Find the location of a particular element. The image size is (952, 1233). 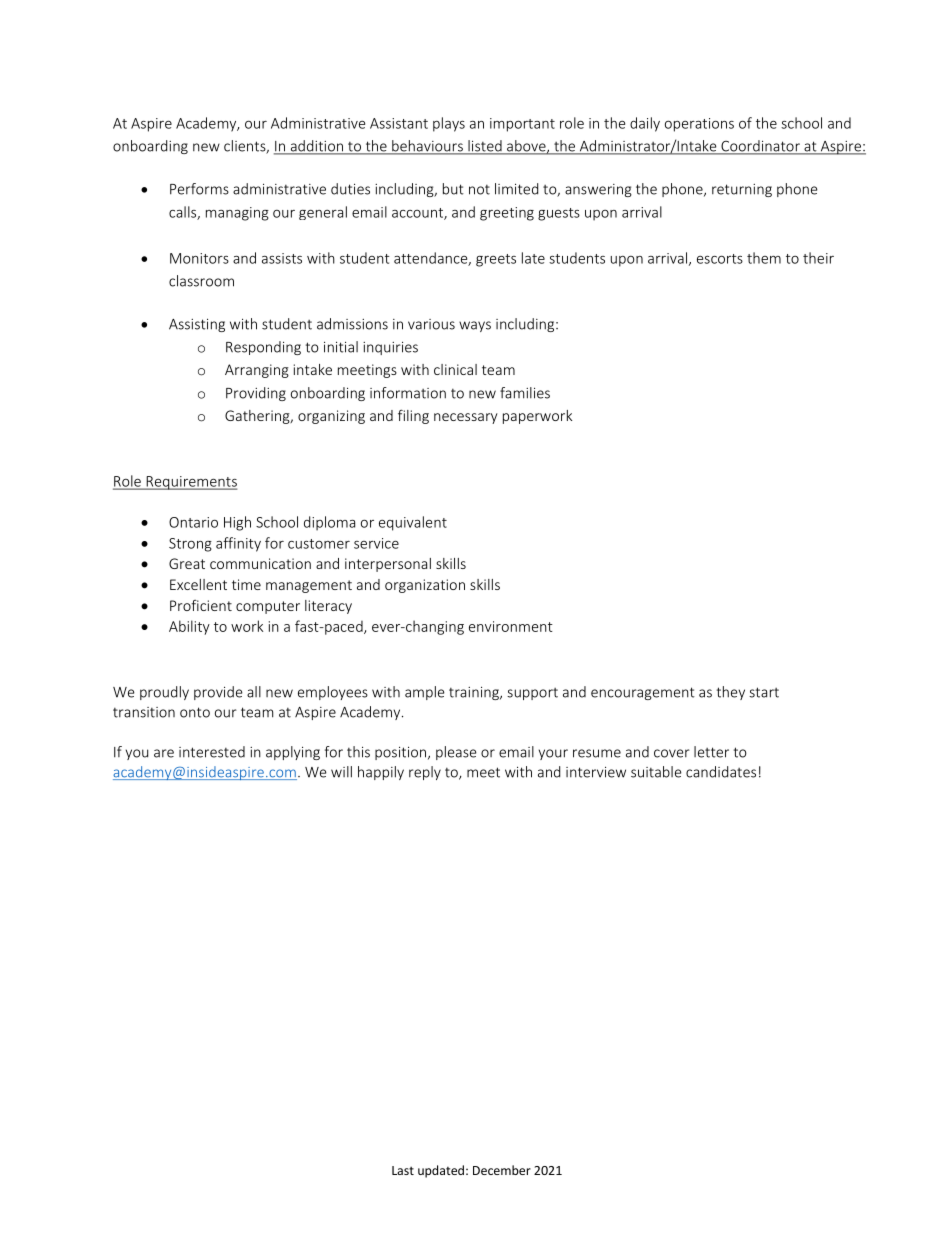

December is located at coordinates (502, 1170).
